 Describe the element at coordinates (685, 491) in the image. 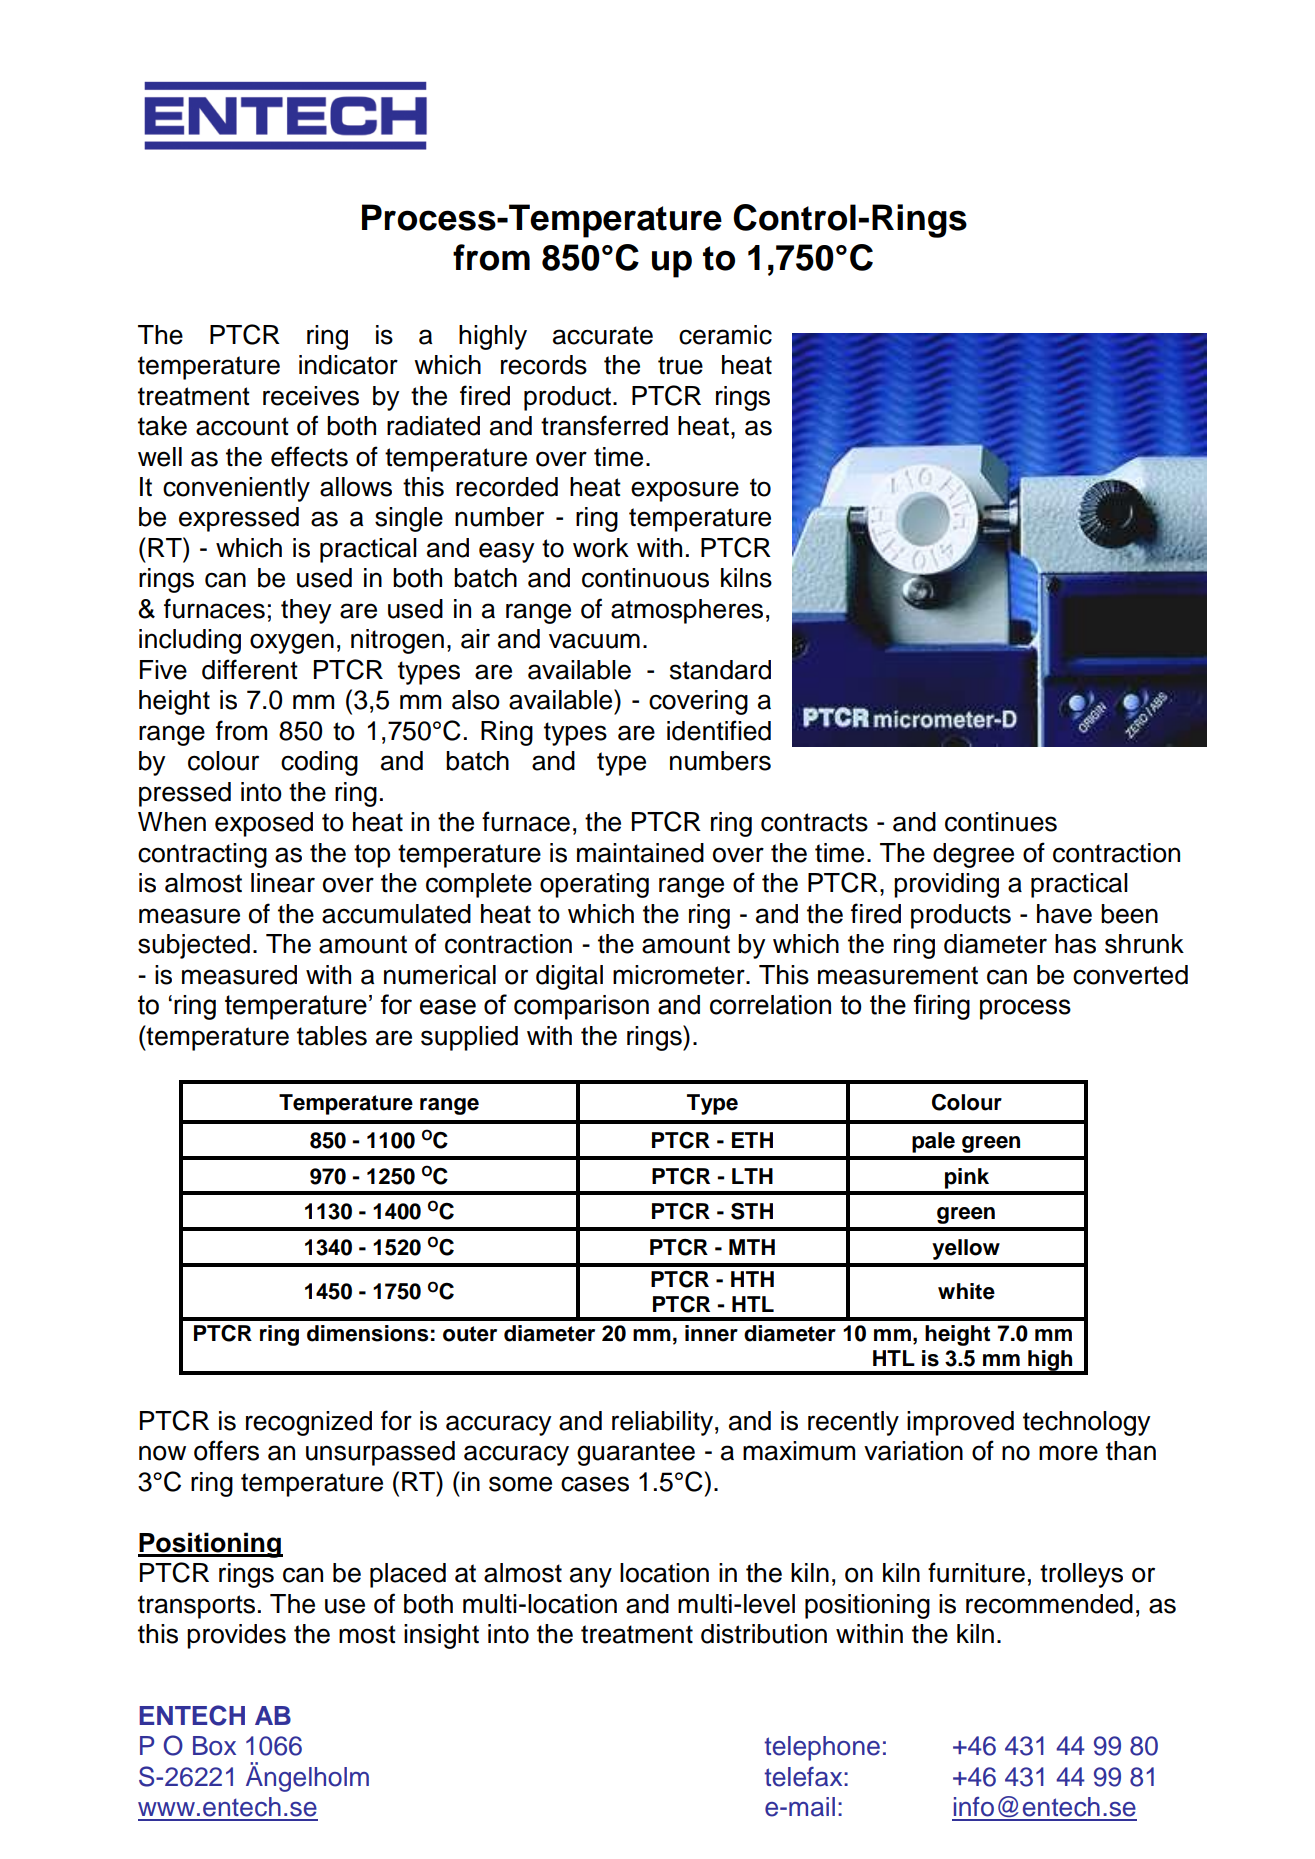

I see `exposure` at that location.
